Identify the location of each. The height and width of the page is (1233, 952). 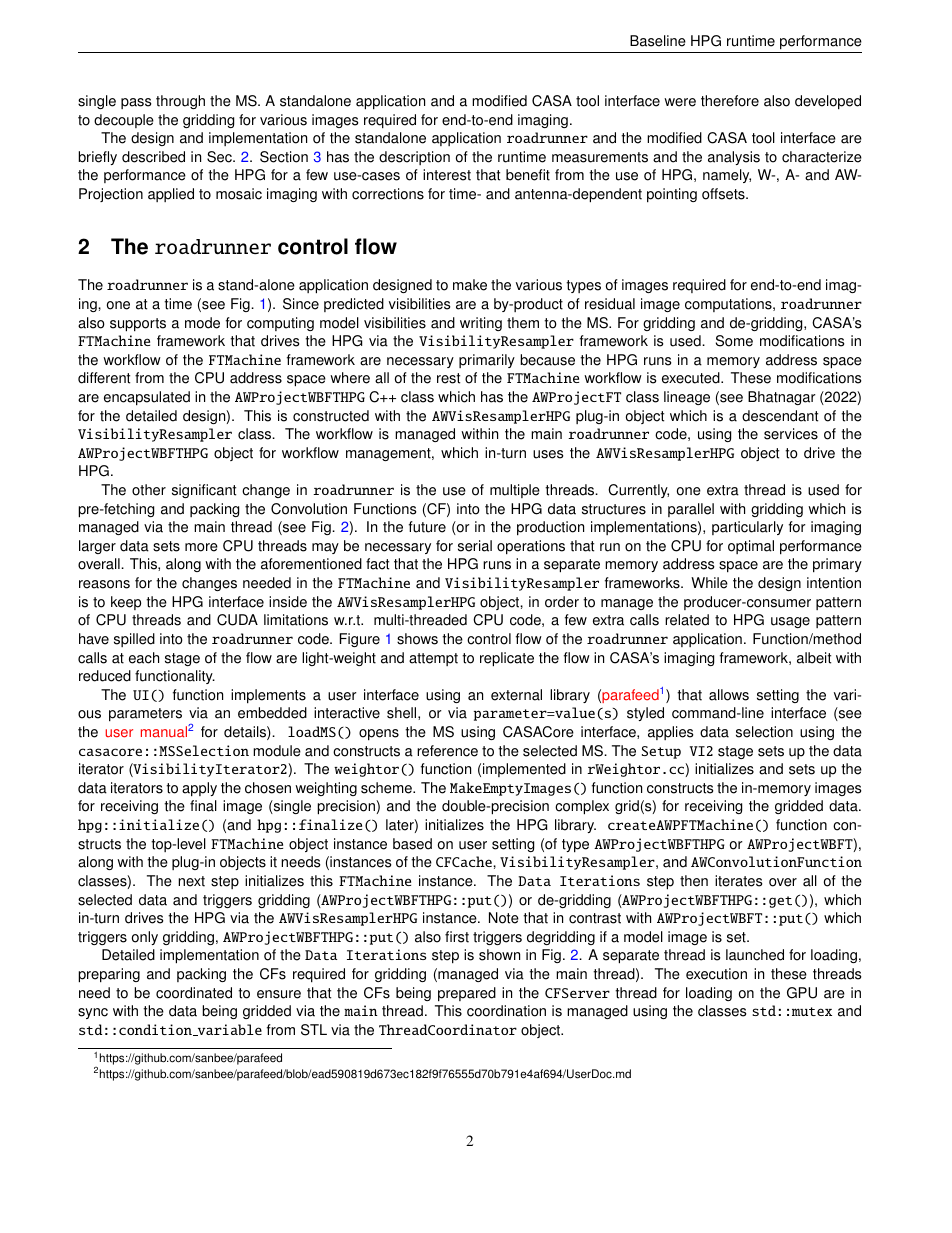
(144, 658).
